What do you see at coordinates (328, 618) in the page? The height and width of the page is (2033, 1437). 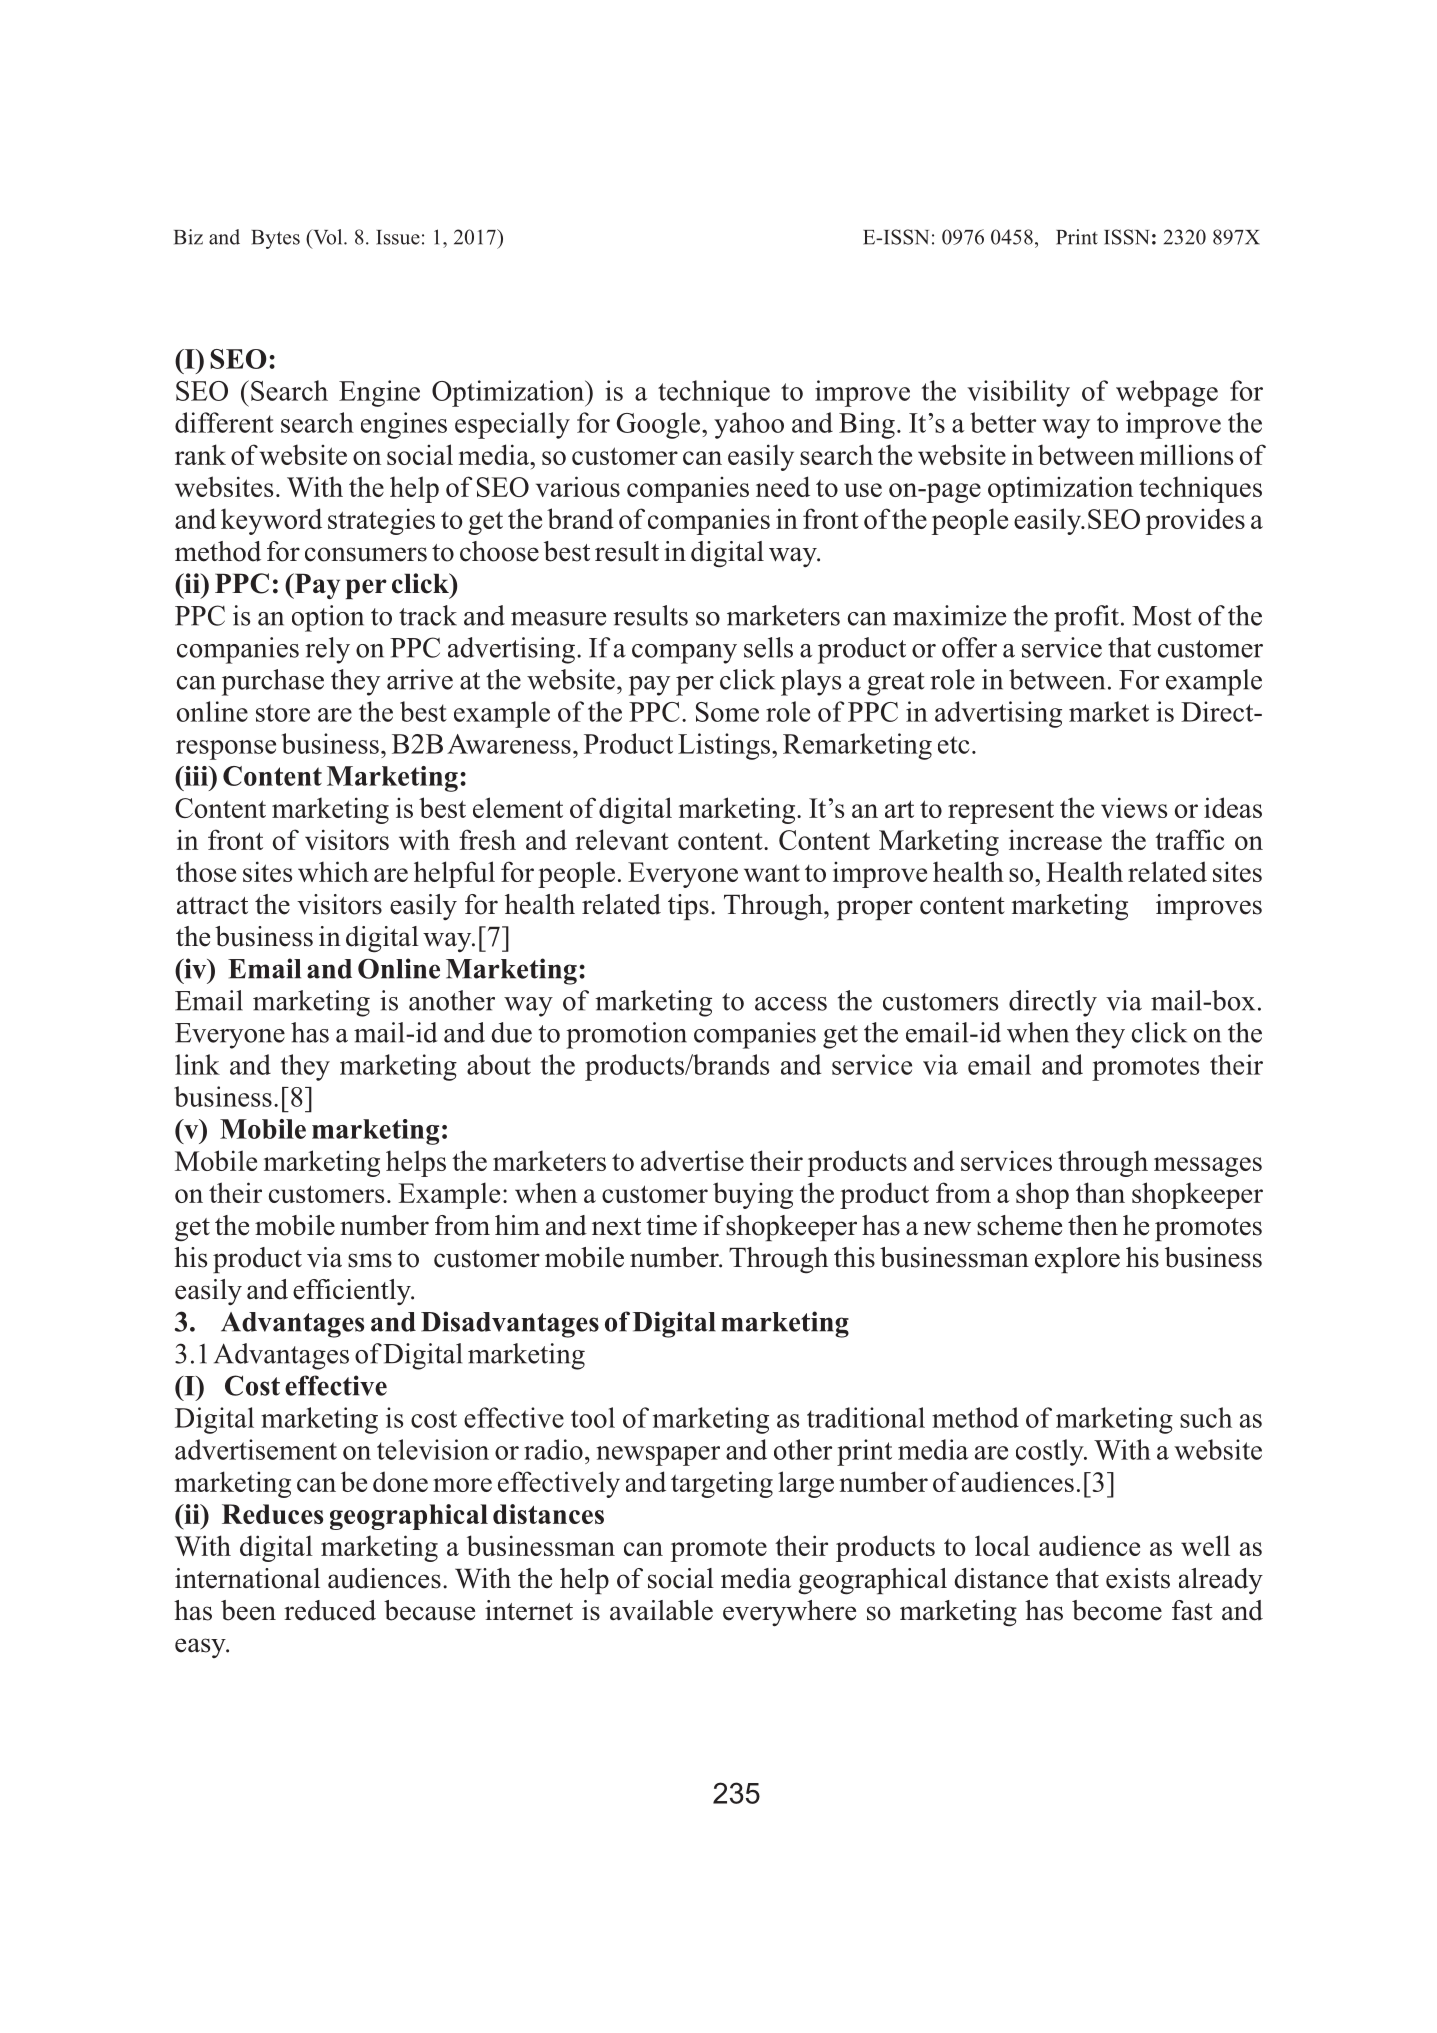 I see `option` at bounding box center [328, 618].
